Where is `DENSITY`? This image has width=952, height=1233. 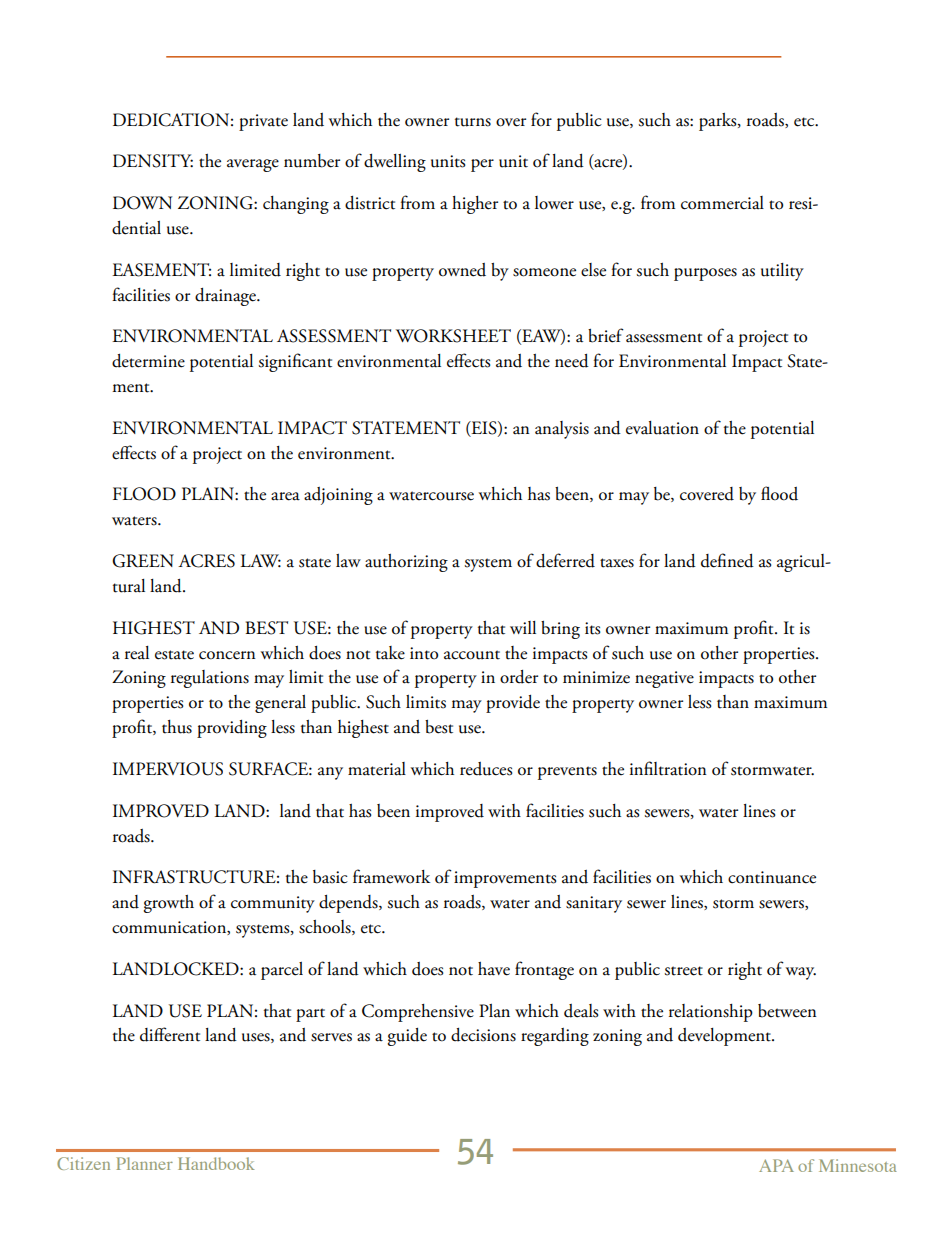
DENSITY is located at coordinates (153, 161).
